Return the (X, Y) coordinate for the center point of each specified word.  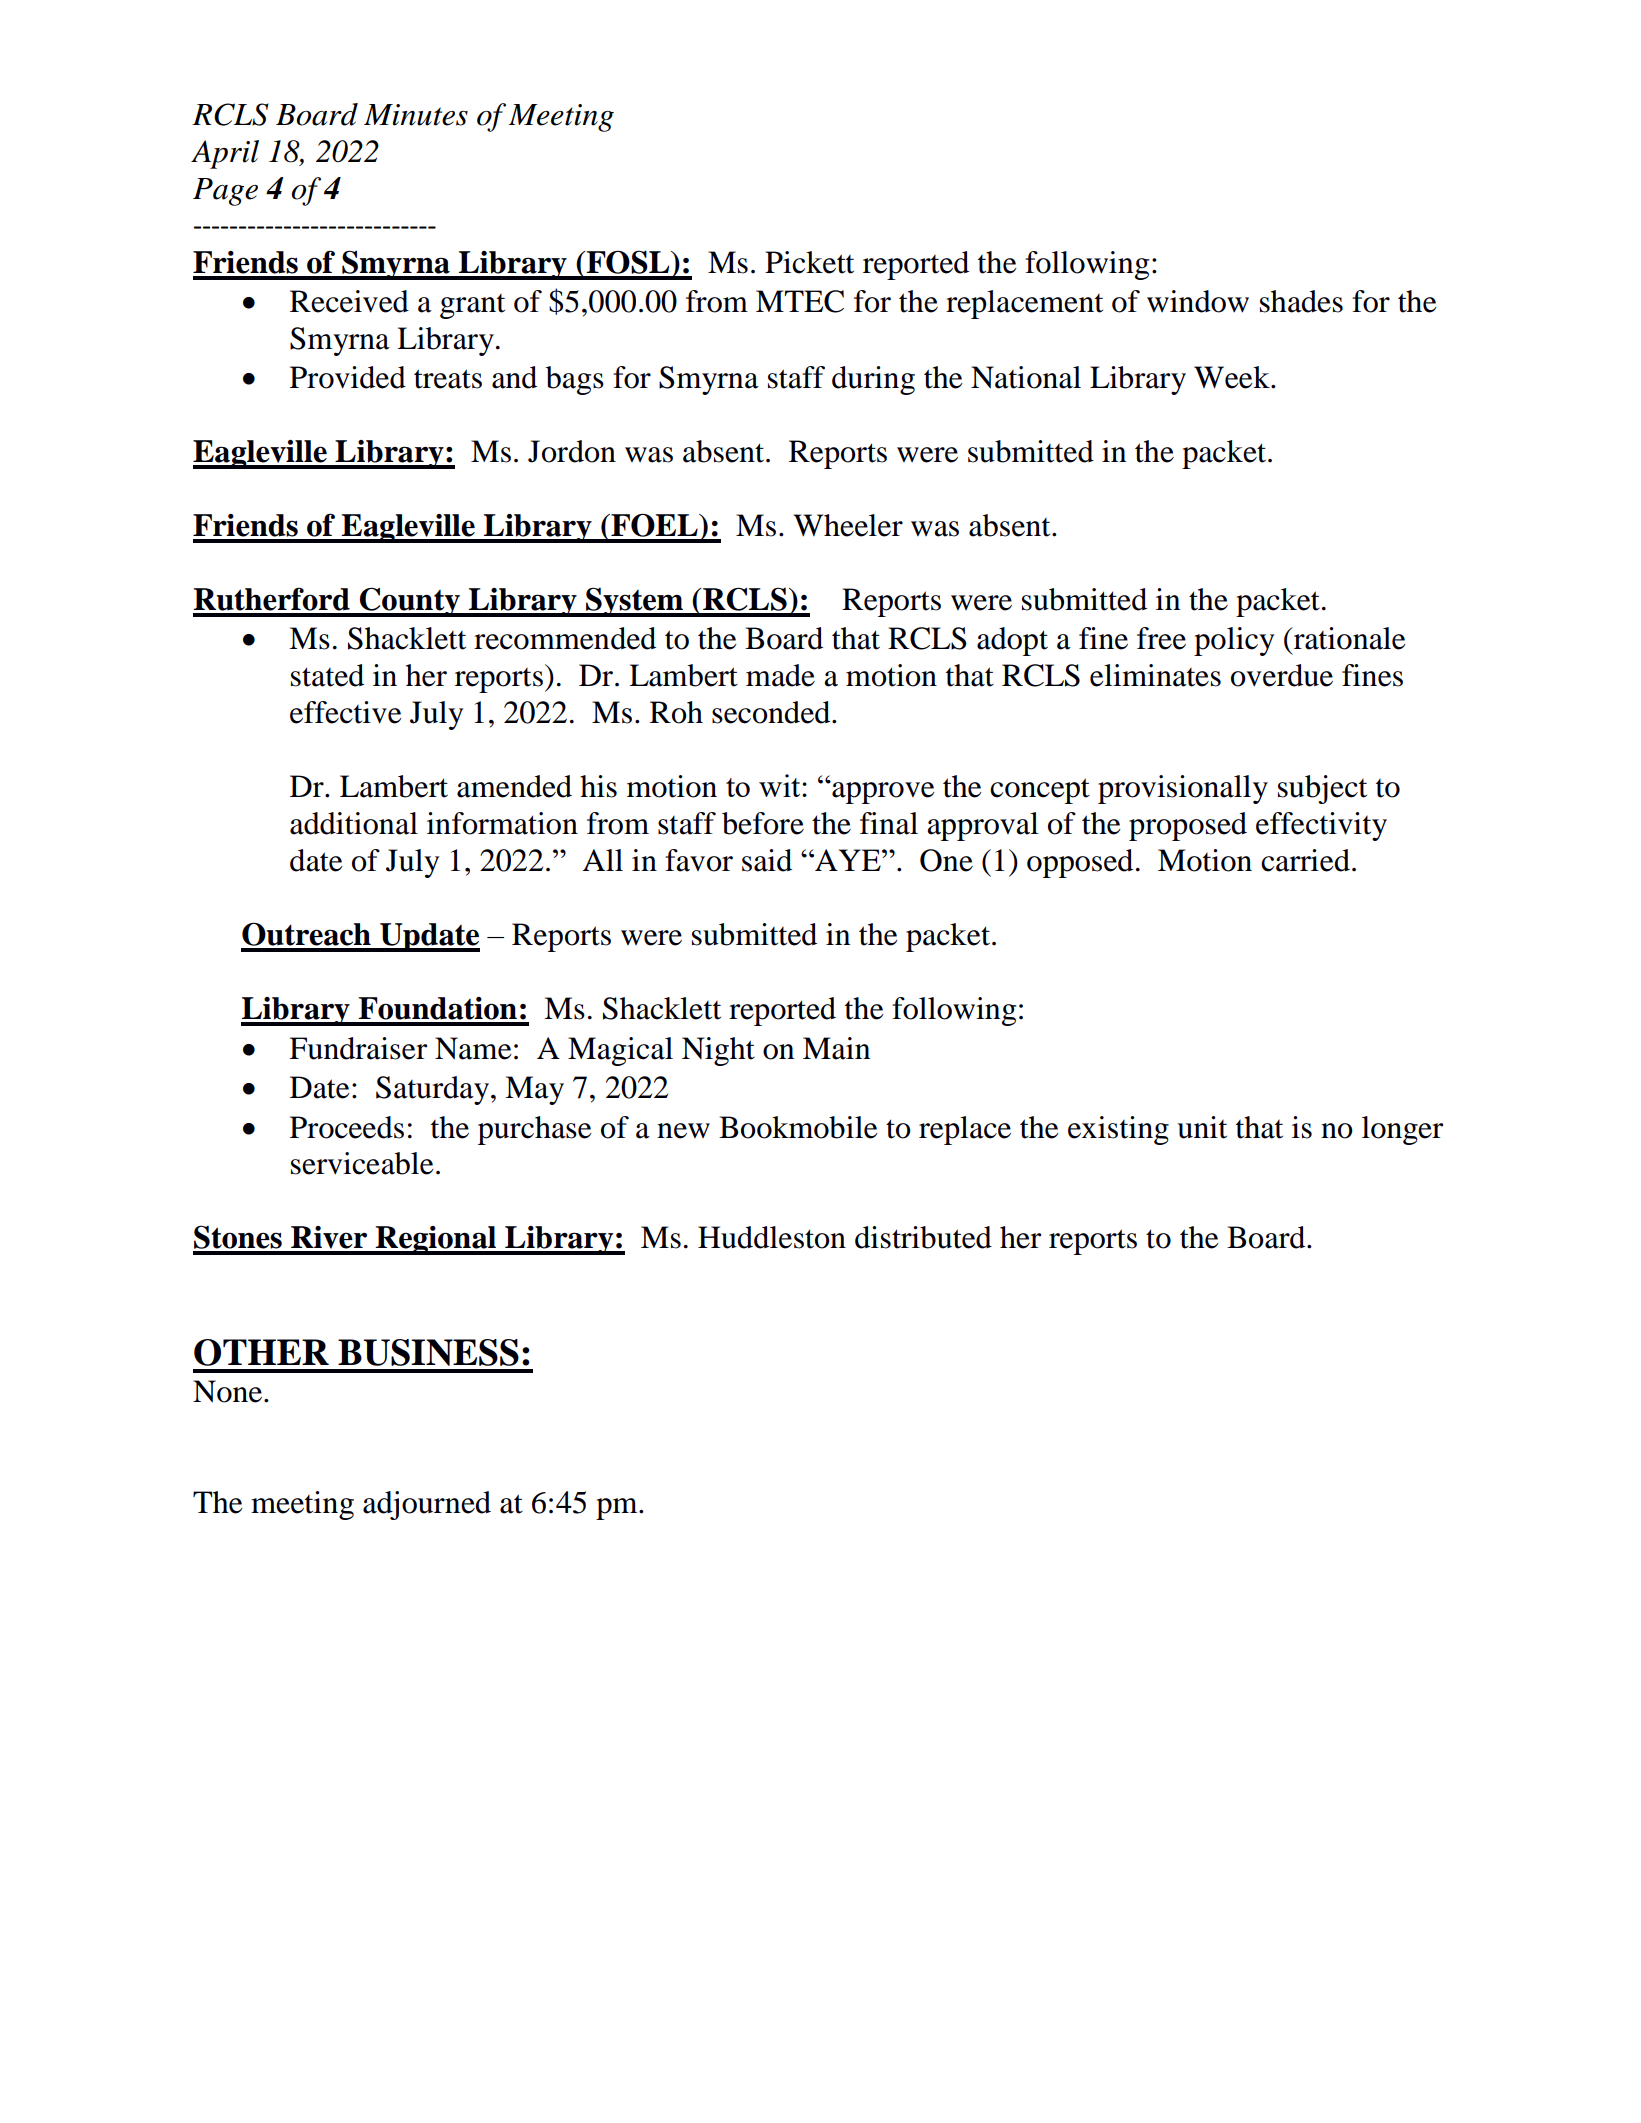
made (780, 675)
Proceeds (347, 1127)
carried (1305, 860)
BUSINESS (428, 1352)
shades (1301, 301)
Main (836, 1048)
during (873, 380)
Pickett (809, 262)
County (410, 602)
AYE (848, 860)
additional (354, 823)
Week (1233, 377)
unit (1202, 1127)
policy (1234, 641)
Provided (348, 377)
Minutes (416, 115)
